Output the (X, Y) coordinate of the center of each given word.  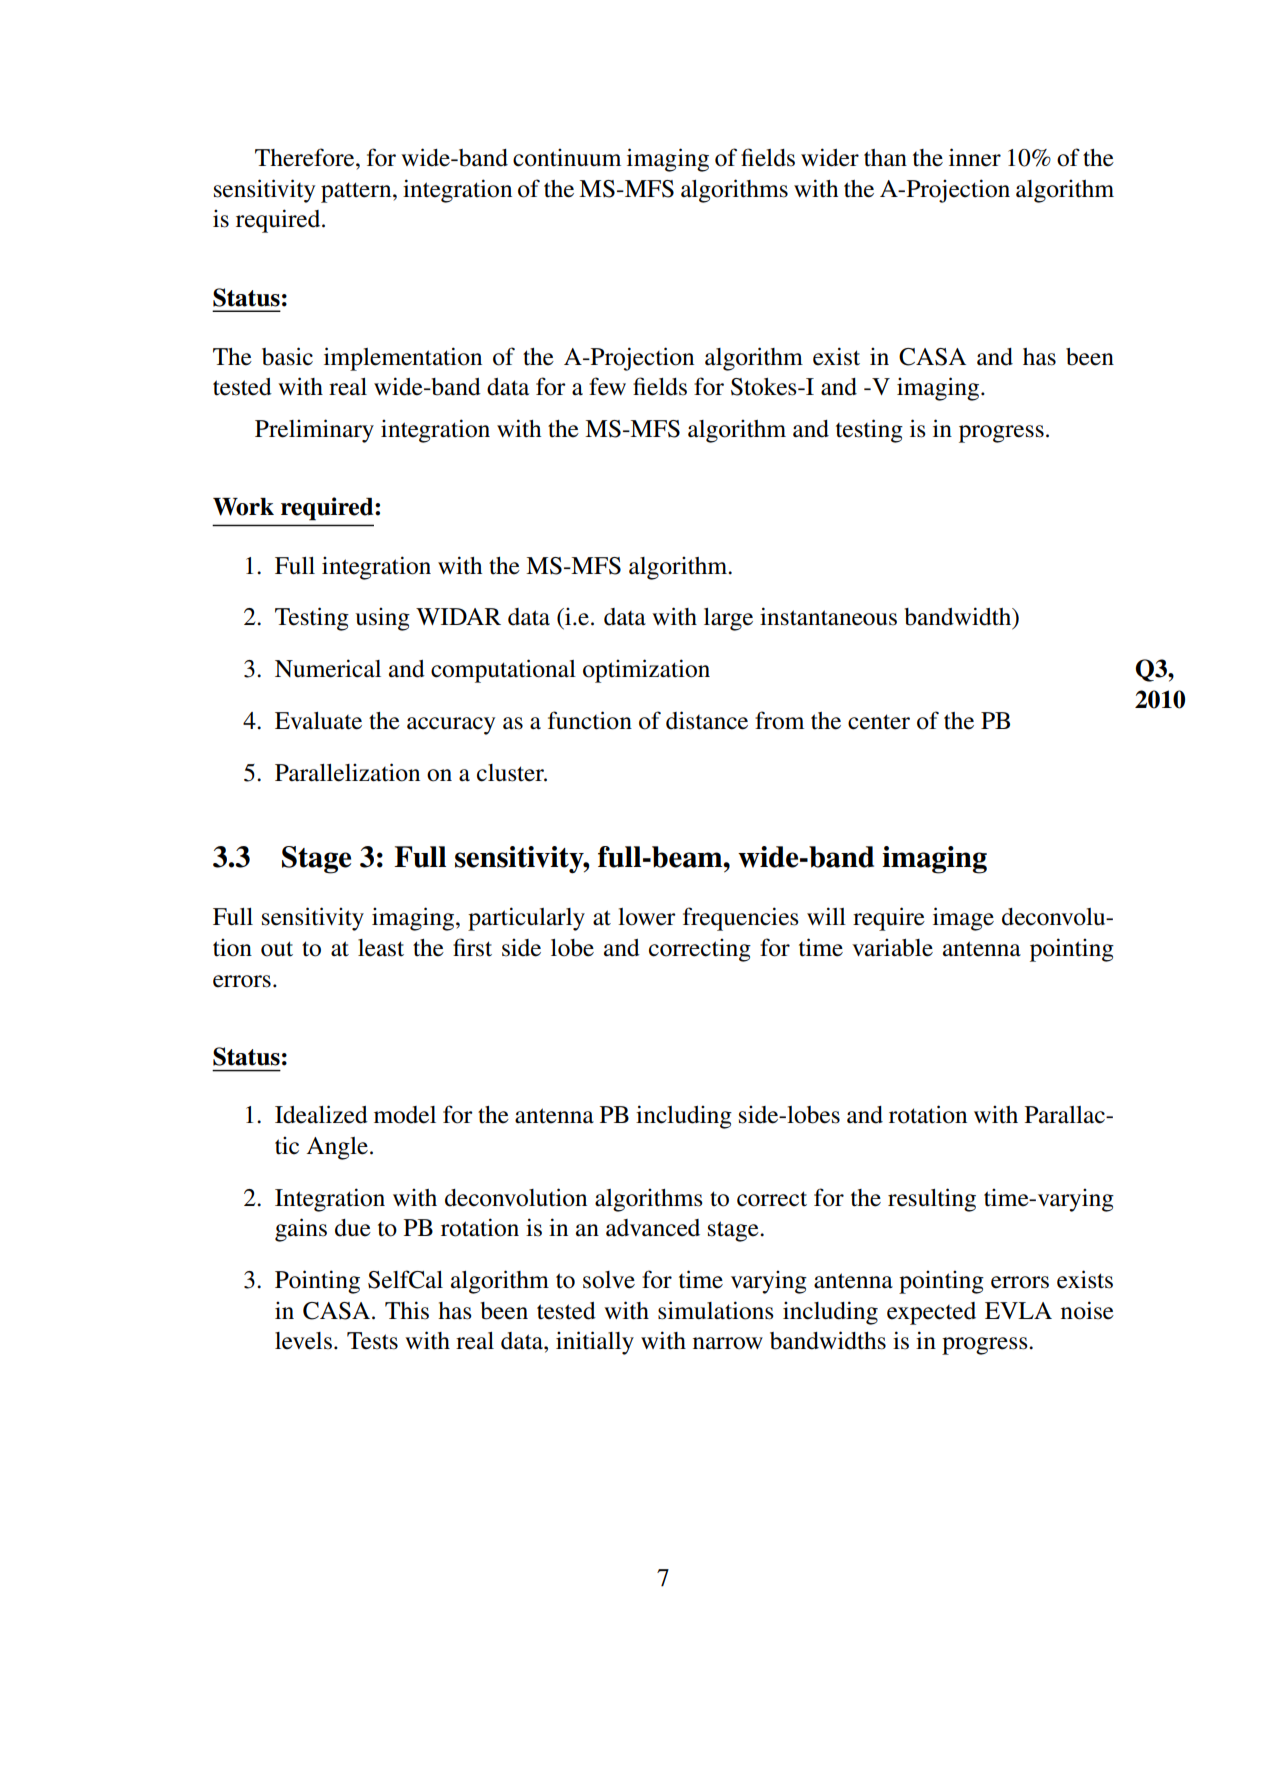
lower (647, 917)
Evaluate (318, 721)
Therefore (306, 157)
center (879, 722)
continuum (567, 157)
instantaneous (828, 616)
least (381, 948)
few (607, 386)
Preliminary (314, 431)
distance (707, 720)
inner (975, 157)
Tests (372, 1341)
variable (892, 947)
